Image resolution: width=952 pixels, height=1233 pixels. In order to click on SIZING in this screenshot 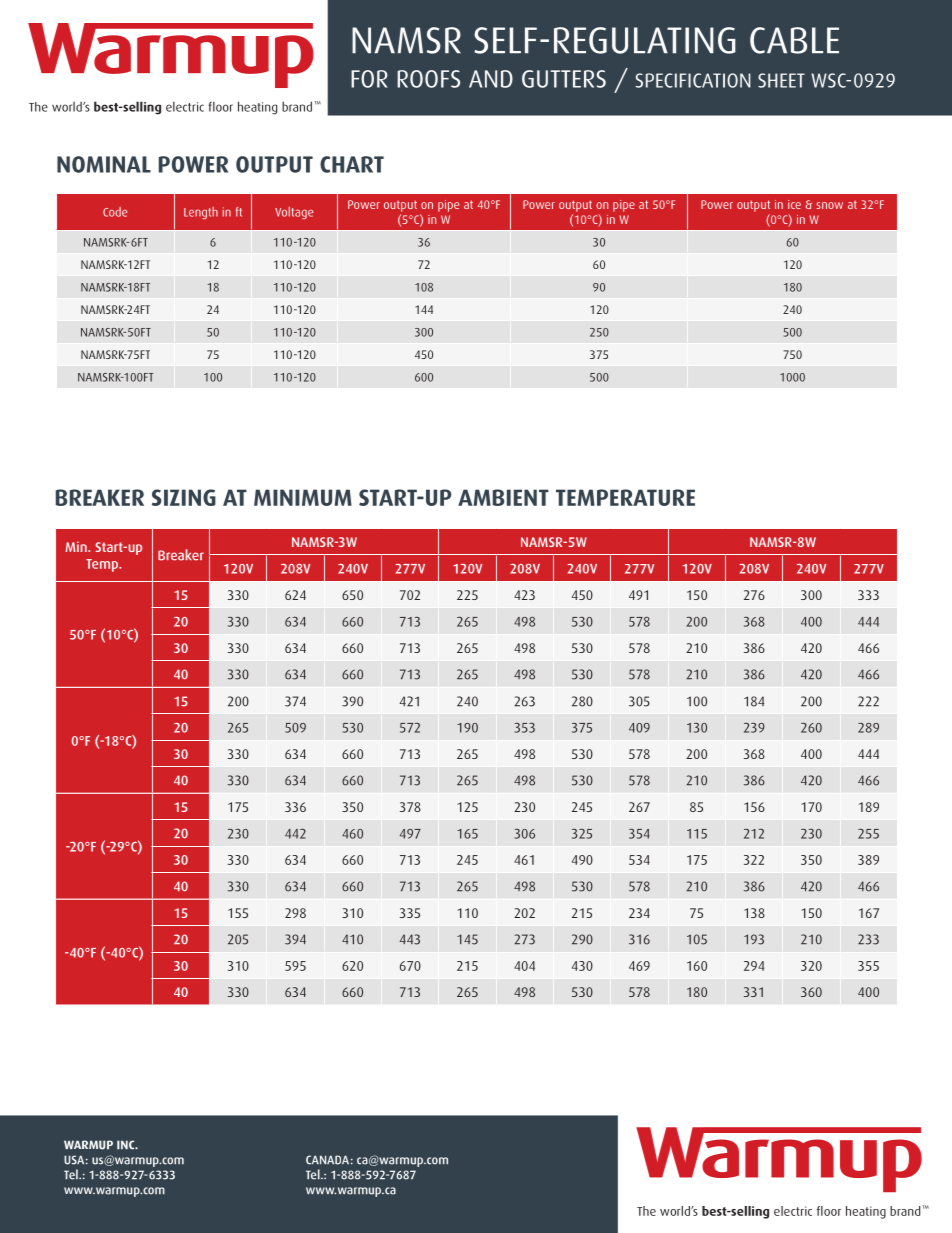, I will do `click(184, 497)`.
